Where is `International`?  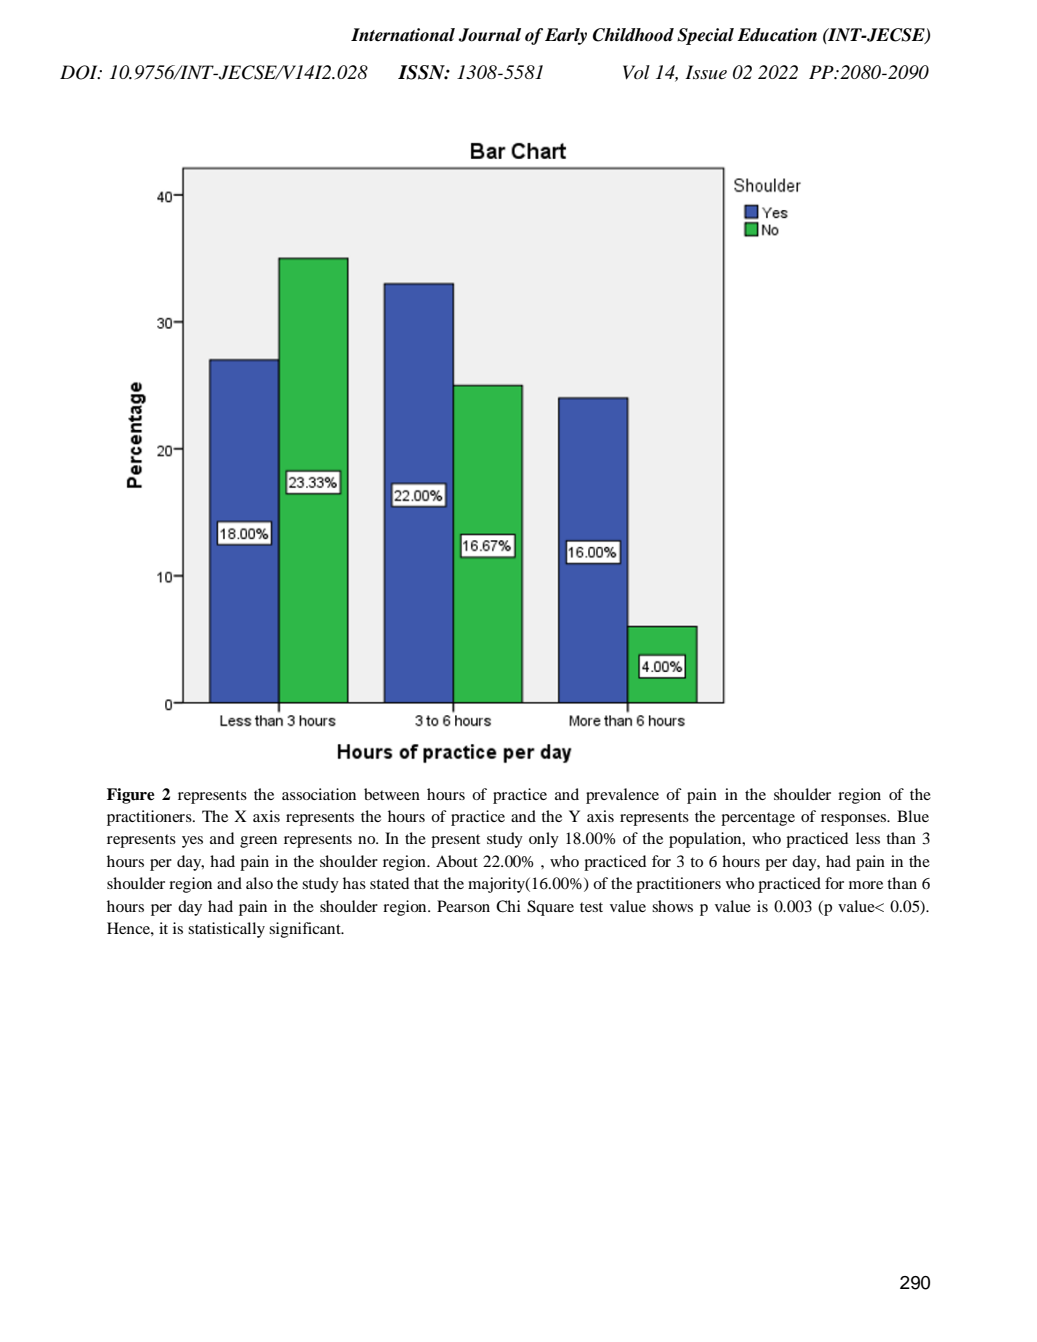 International is located at coordinates (403, 35).
